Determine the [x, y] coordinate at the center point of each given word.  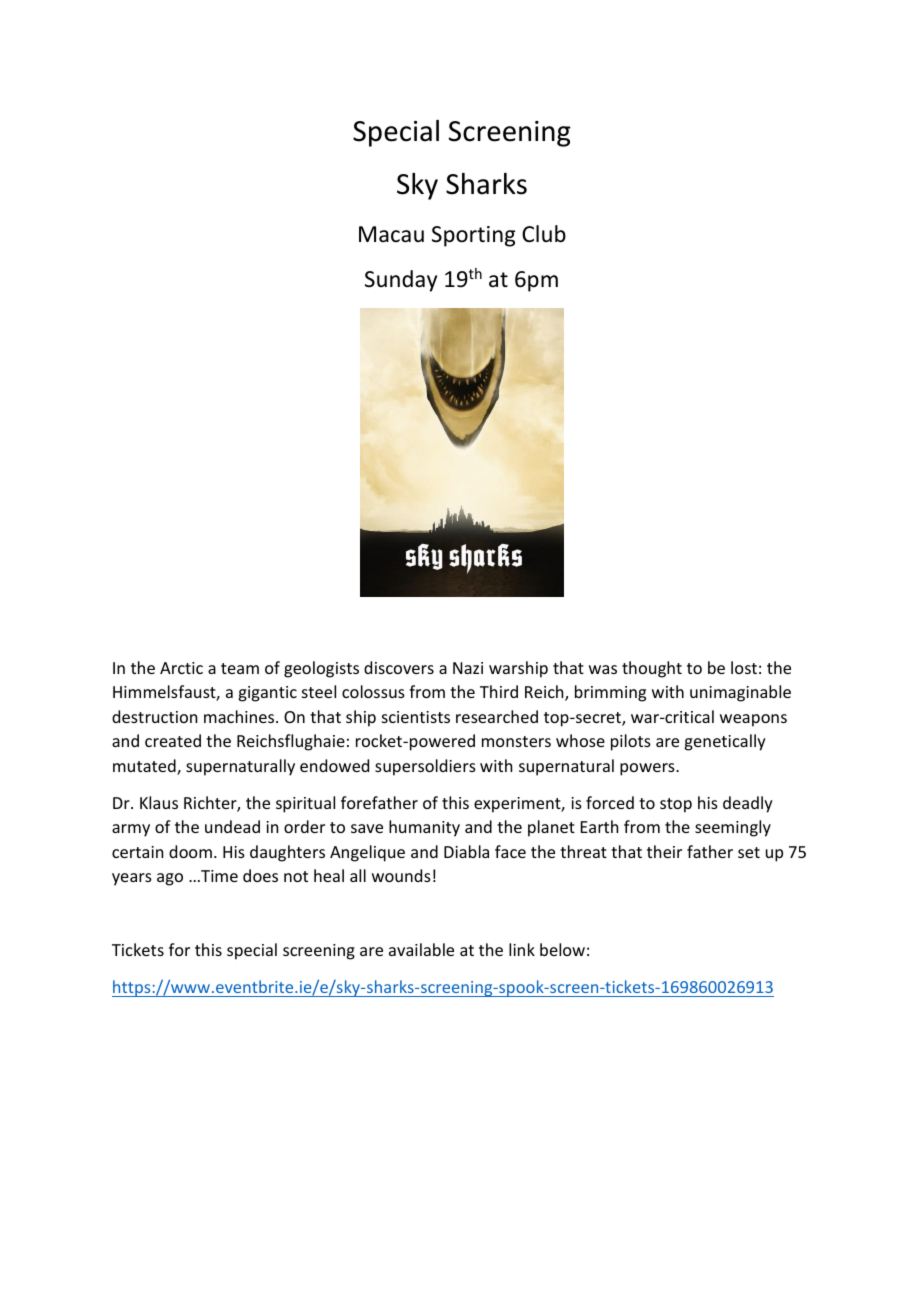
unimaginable [740, 693]
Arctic [181, 668]
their [664, 851]
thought [652, 669]
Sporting [473, 236]
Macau [391, 234]
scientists [416, 717]
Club [544, 234]
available [421, 949]
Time [218, 876]
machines [240, 716]
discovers [399, 667]
